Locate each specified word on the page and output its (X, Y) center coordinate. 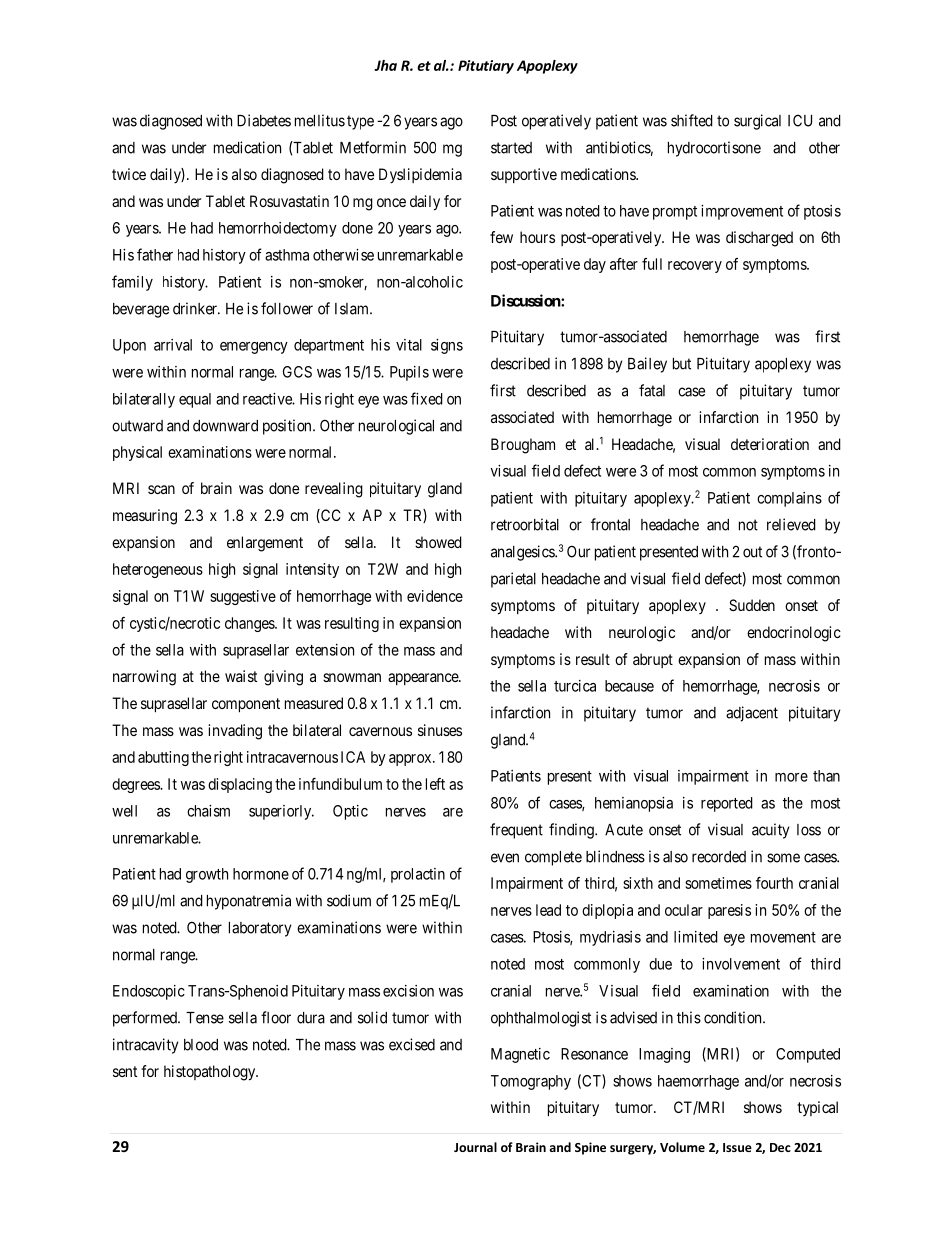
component (246, 705)
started (511, 148)
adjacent (752, 714)
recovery (695, 267)
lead (548, 910)
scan (161, 489)
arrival (173, 345)
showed (438, 542)
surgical (757, 122)
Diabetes (264, 120)
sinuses (440, 730)
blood (201, 1045)
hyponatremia (249, 902)
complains (789, 499)
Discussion (526, 300)
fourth (774, 883)
